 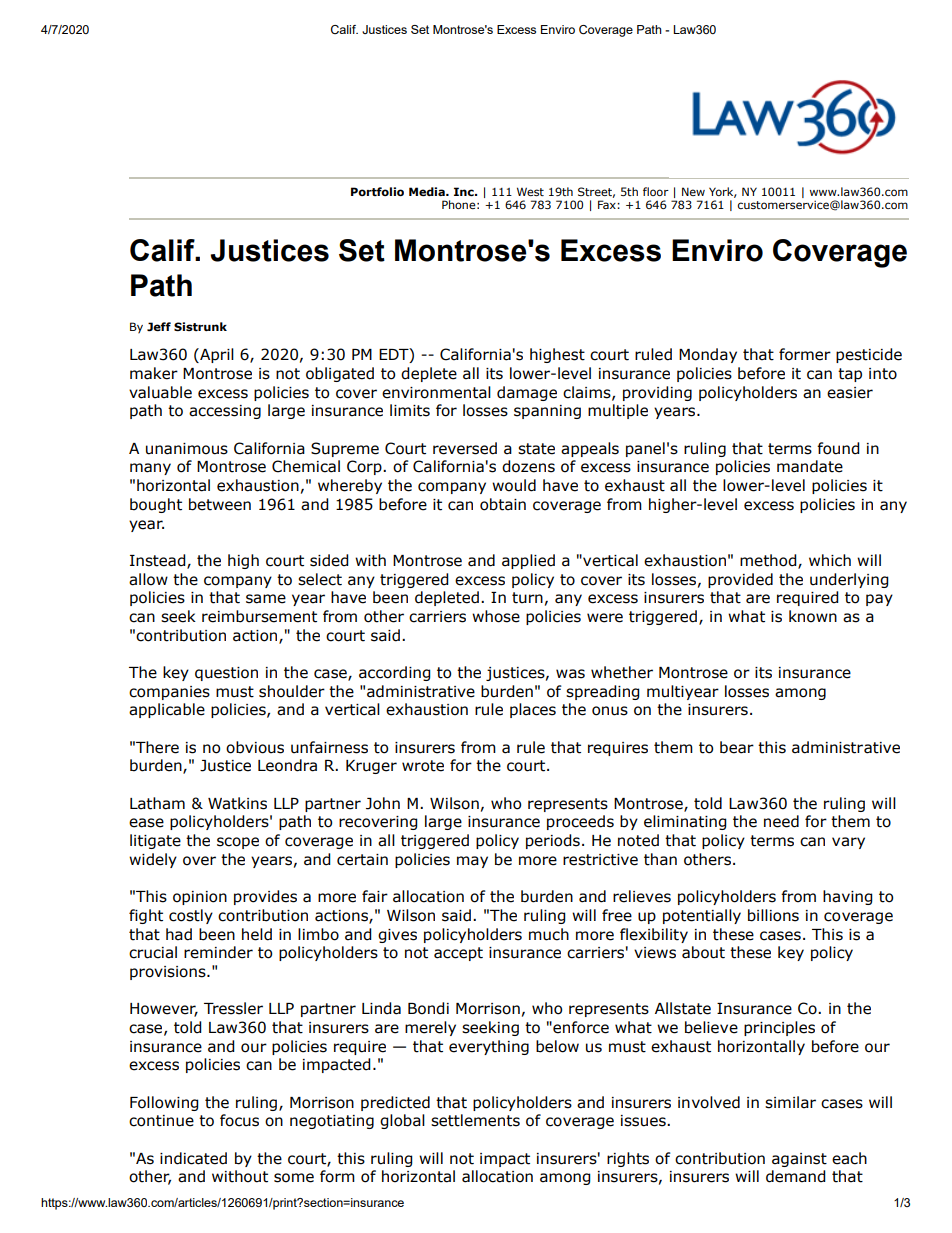 I want to click on Portfolio, so click(x=377, y=191).
